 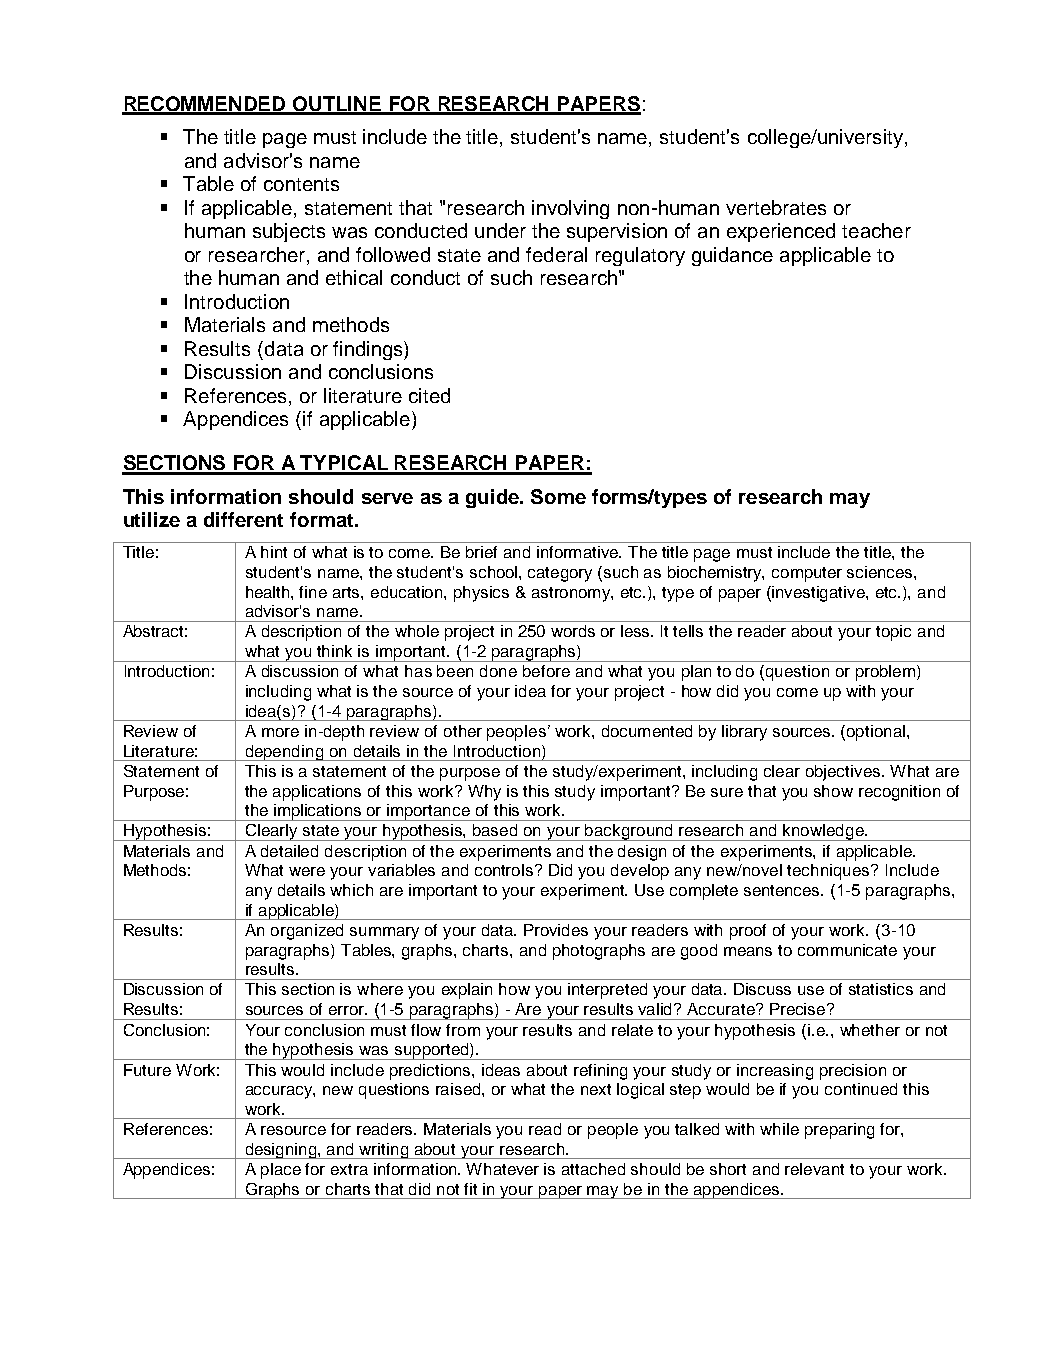 I want to click on under, so click(x=500, y=230).
